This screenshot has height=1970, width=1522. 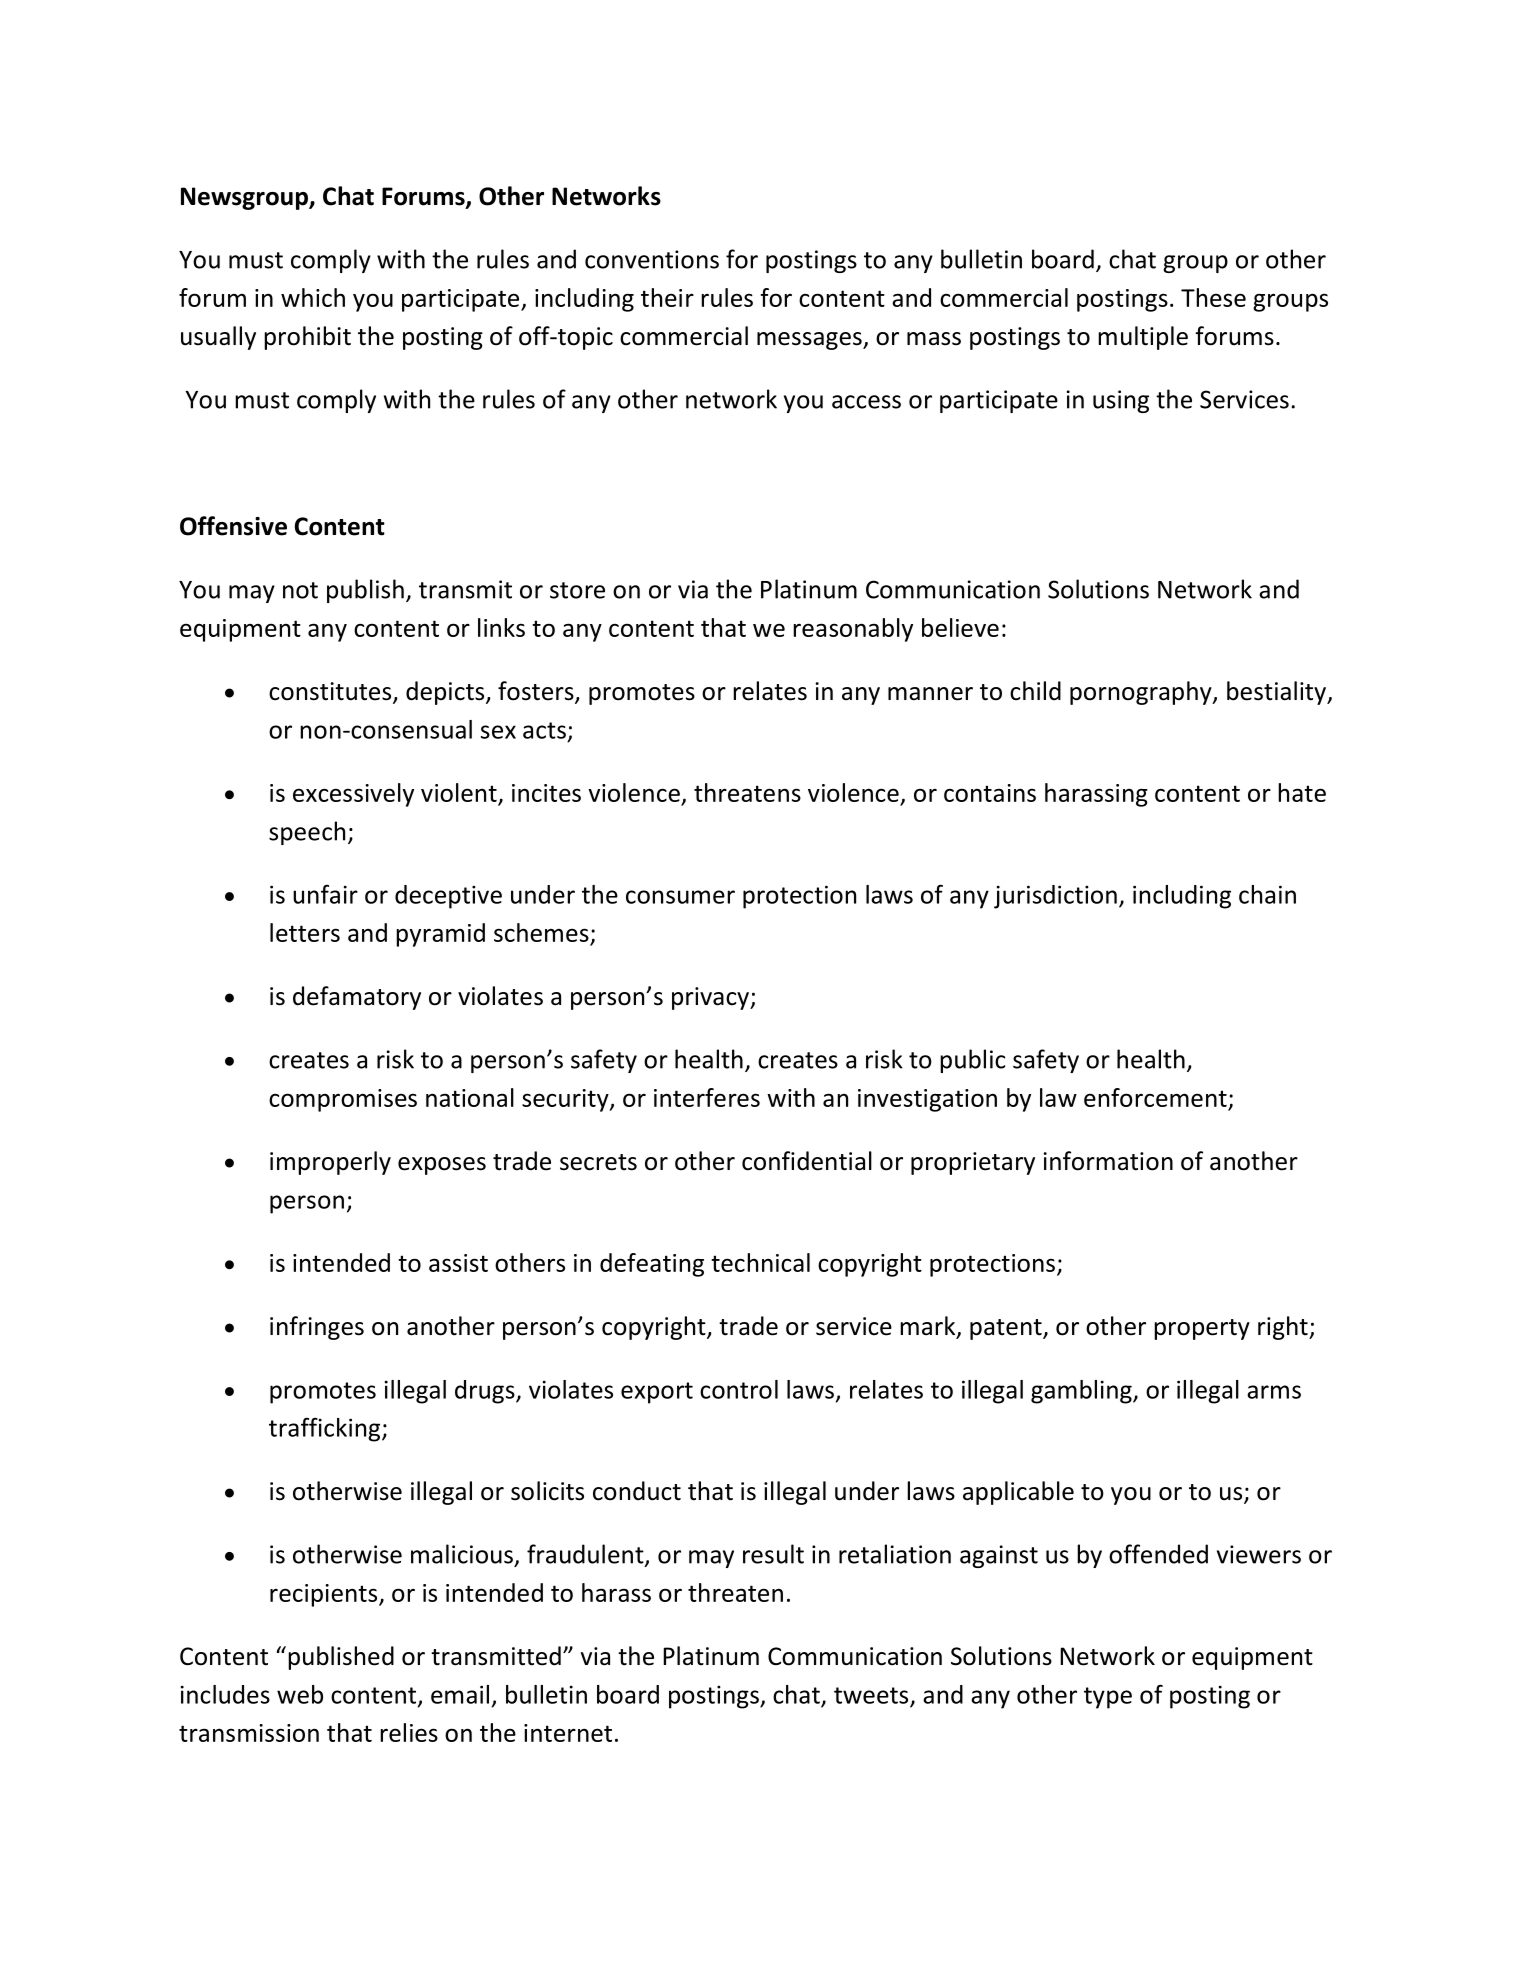 What do you see at coordinates (300, 1694) in the screenshot?
I see `web` at bounding box center [300, 1694].
